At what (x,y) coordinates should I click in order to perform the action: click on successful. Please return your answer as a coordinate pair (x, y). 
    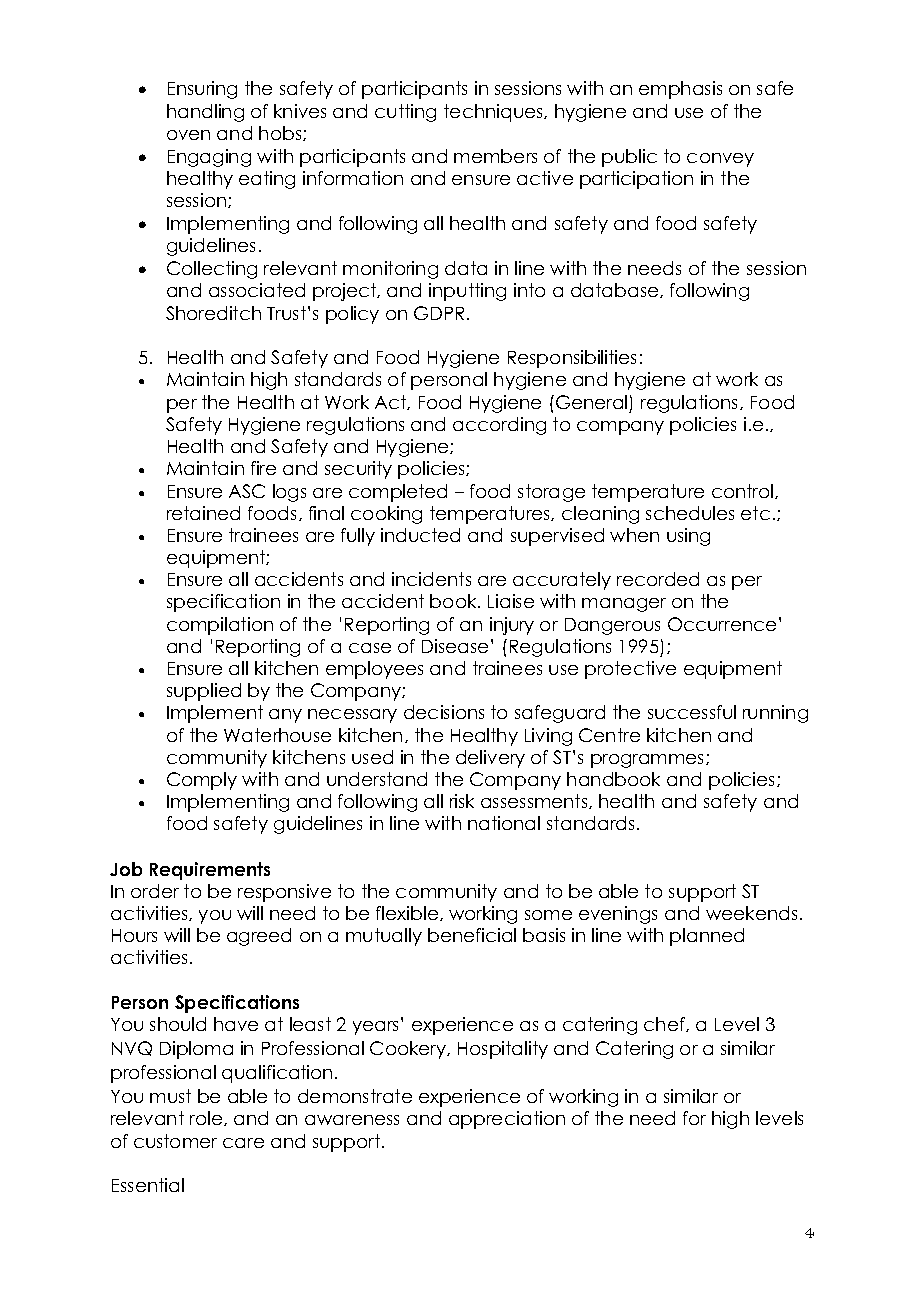
    Looking at the image, I should click on (692, 712).
